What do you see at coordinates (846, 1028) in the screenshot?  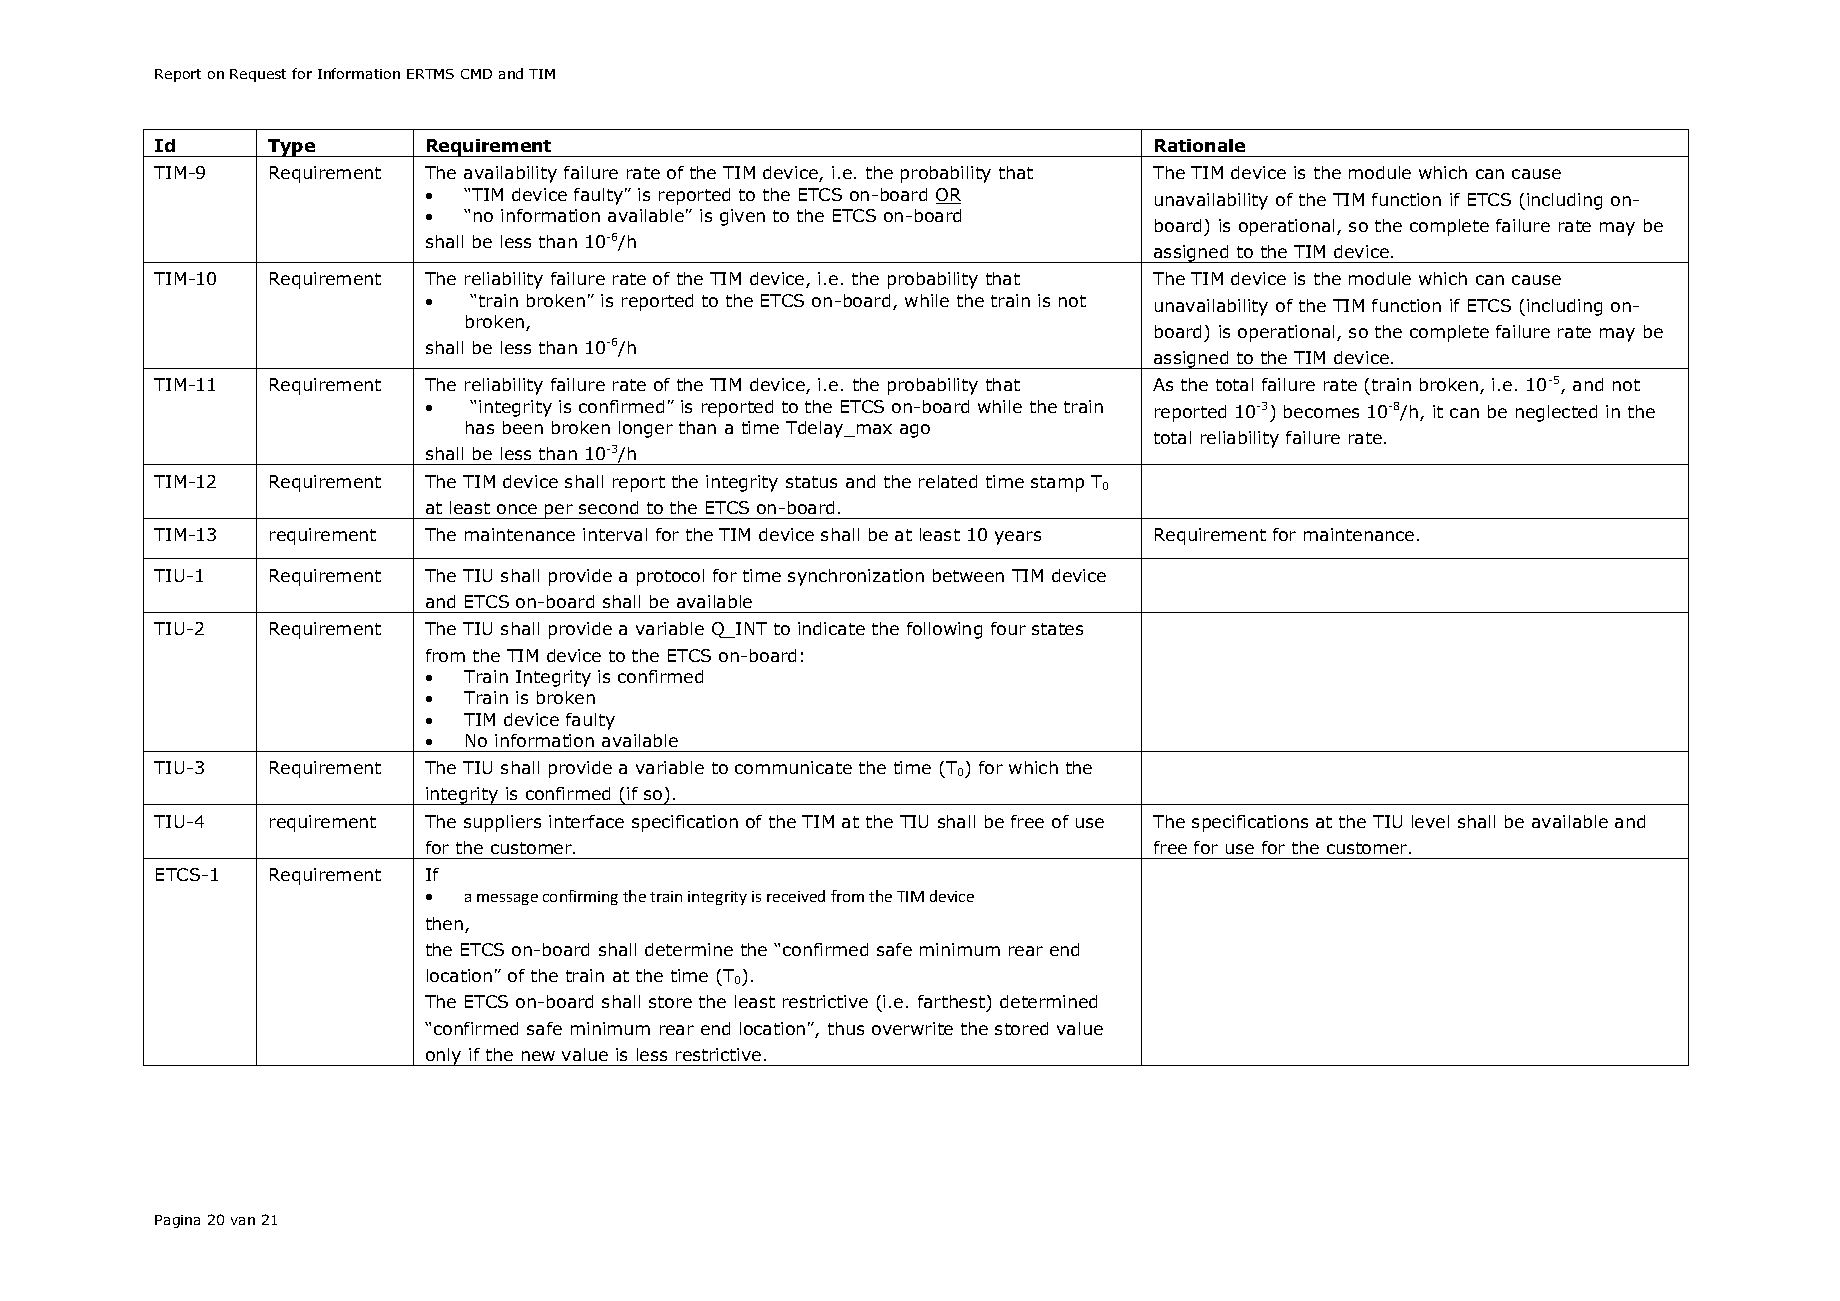 I see `thus` at bounding box center [846, 1028].
